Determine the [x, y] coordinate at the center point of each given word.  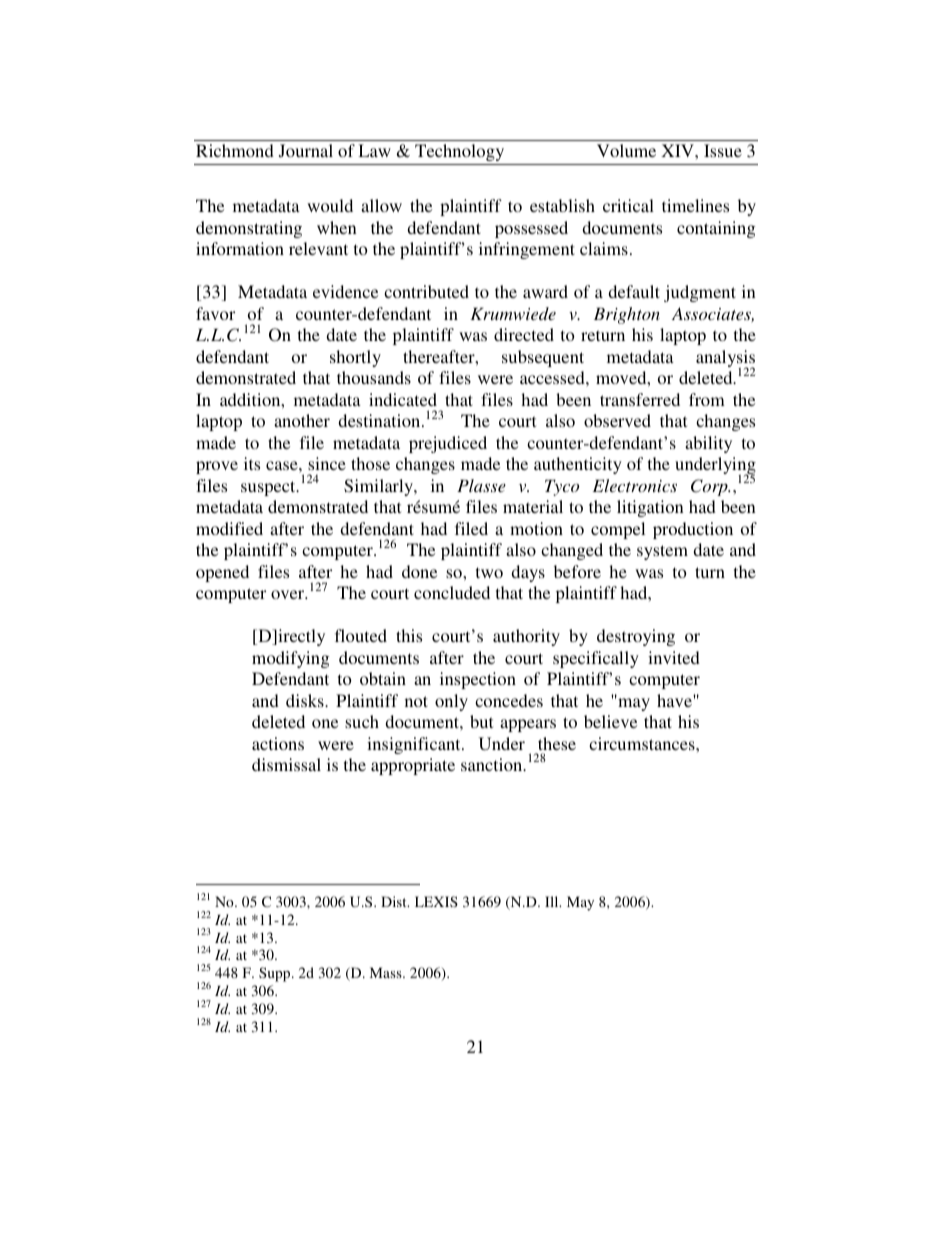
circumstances [643, 743]
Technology [459, 152]
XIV [678, 150]
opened [222, 573]
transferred [640, 399]
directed [524, 334]
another [302, 420]
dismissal [286, 764]
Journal [306, 151]
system [662, 552]
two [489, 572]
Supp [276, 974]
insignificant [415, 745]
